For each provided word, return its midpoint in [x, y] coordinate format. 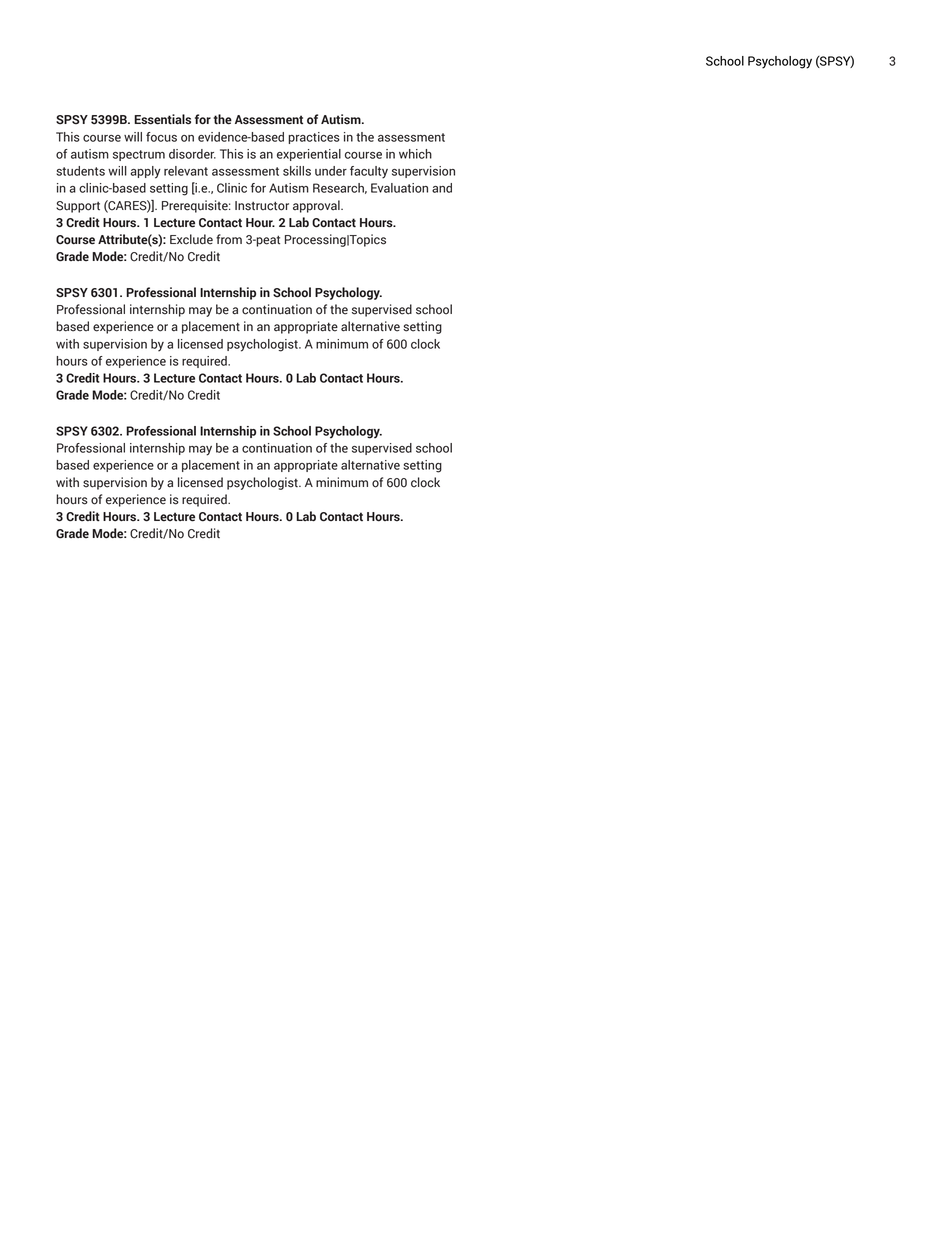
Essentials [162, 119]
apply [145, 172]
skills [297, 171]
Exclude [191, 239]
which [415, 154]
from [229, 239]
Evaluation [399, 188]
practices [314, 138]
